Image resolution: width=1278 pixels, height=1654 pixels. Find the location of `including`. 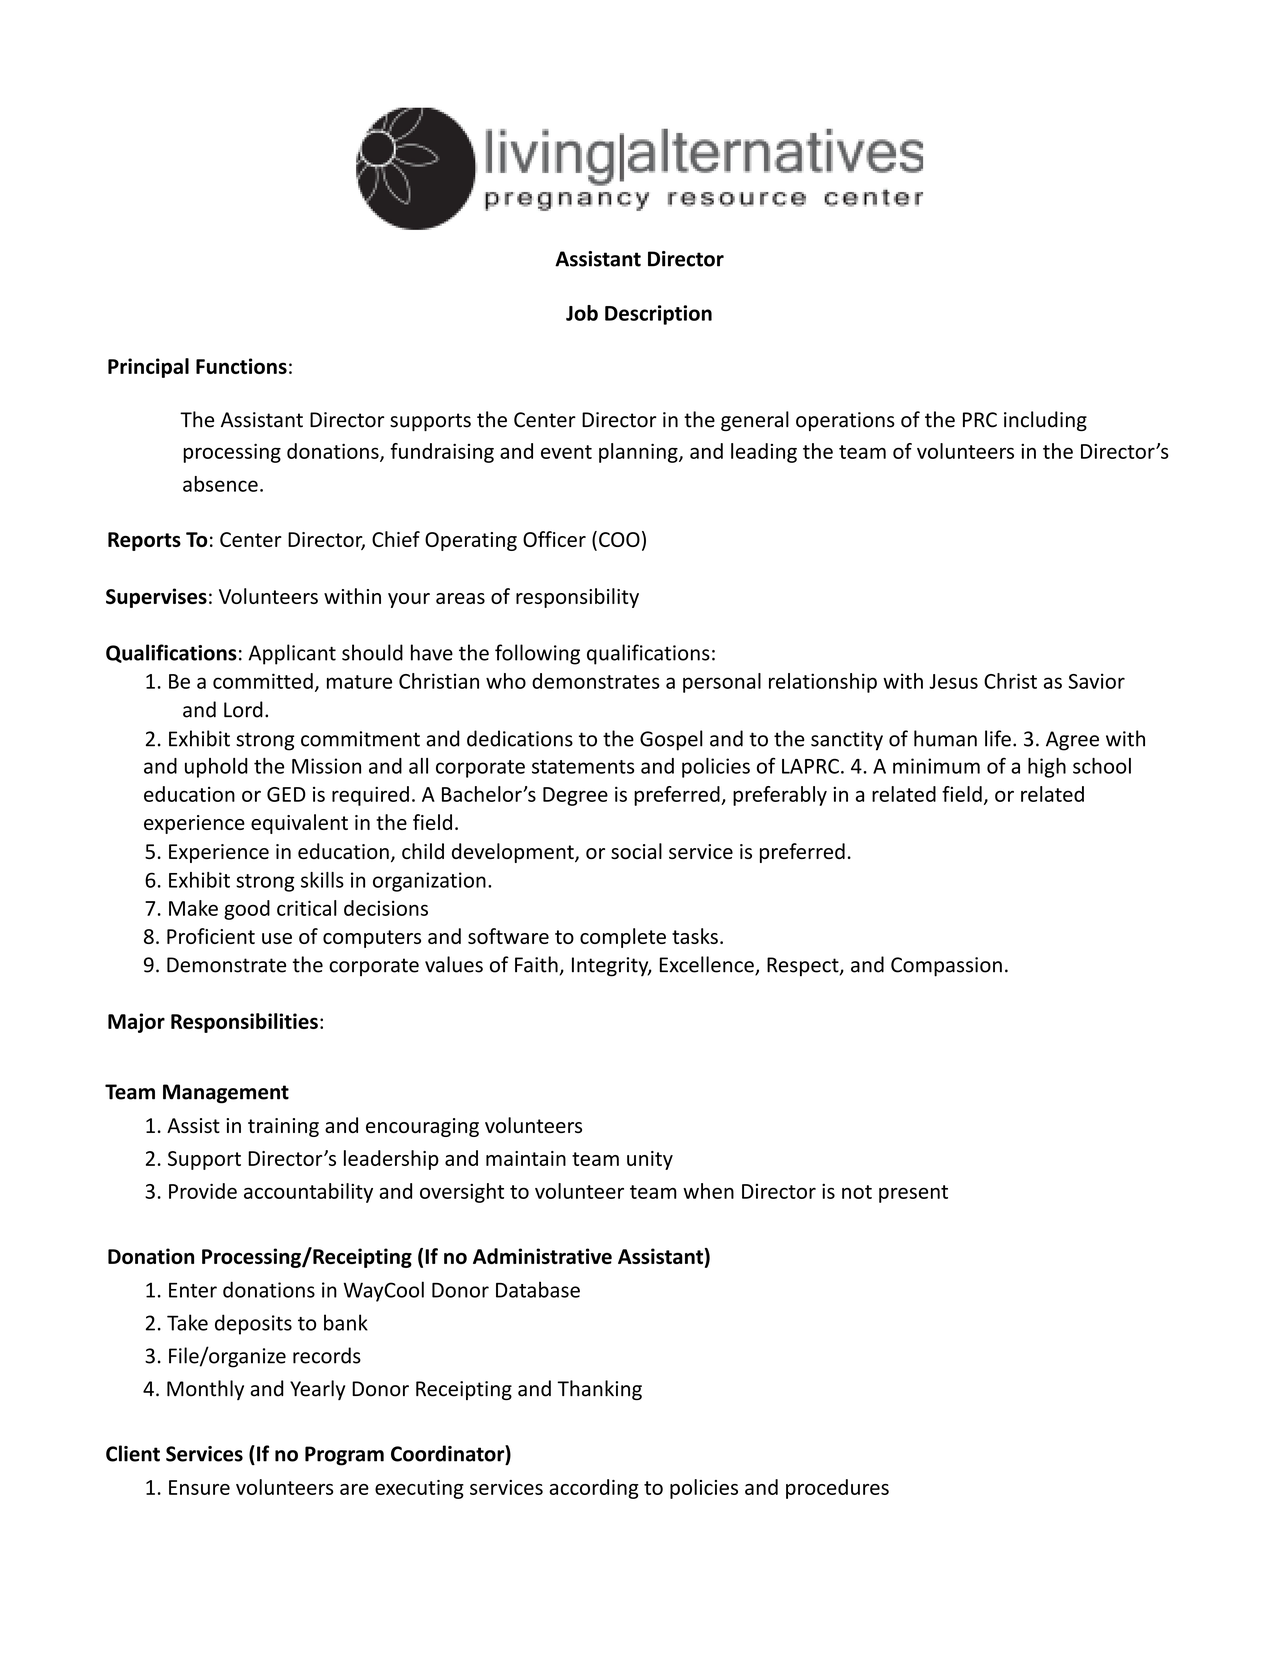

including is located at coordinates (1045, 421).
